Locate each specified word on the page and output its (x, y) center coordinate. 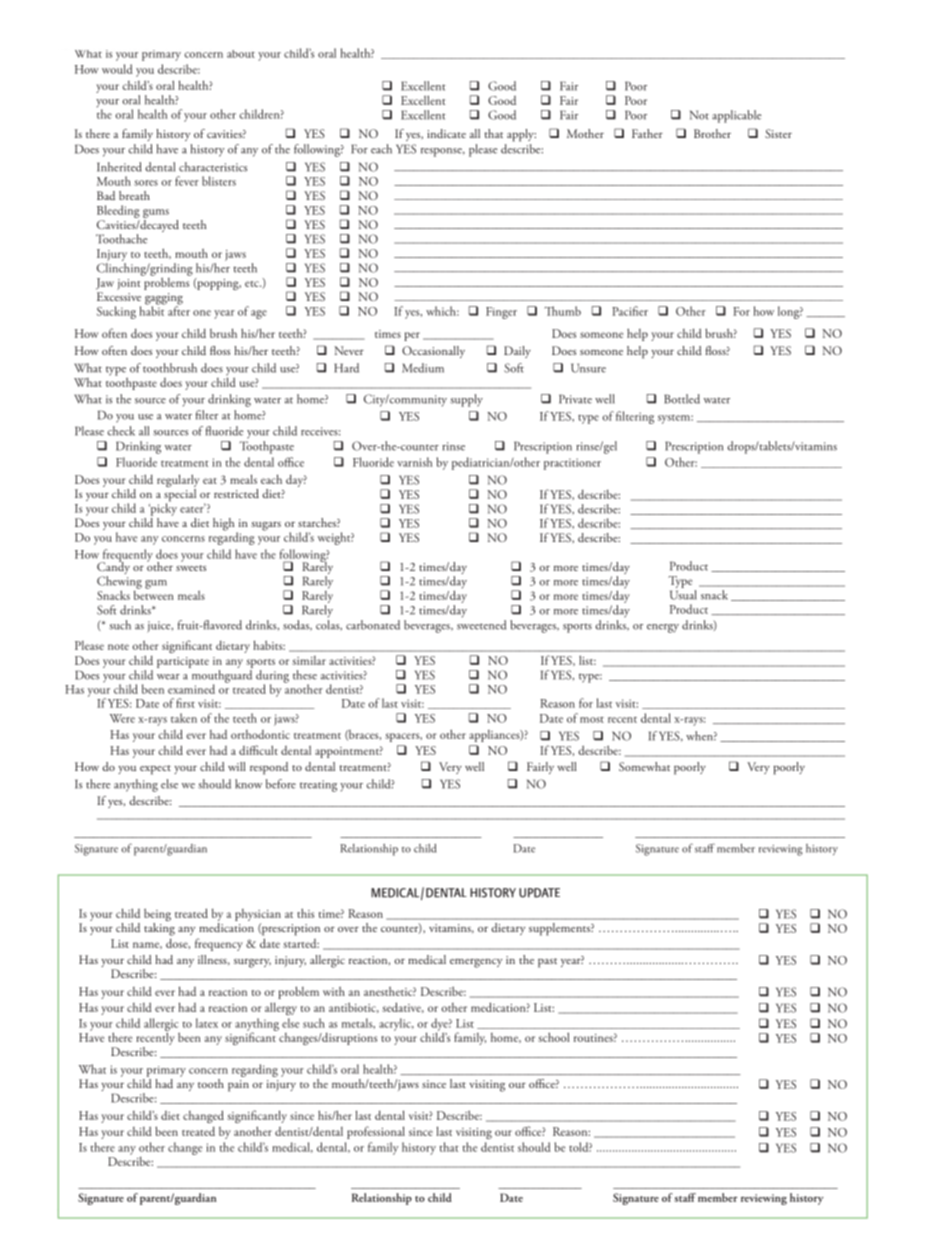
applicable (737, 116)
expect (155, 770)
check (121, 431)
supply (466, 400)
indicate (446, 133)
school (554, 1037)
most (592, 720)
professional (376, 1132)
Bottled (682, 399)
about (241, 54)
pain (238, 1086)
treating (318, 786)
